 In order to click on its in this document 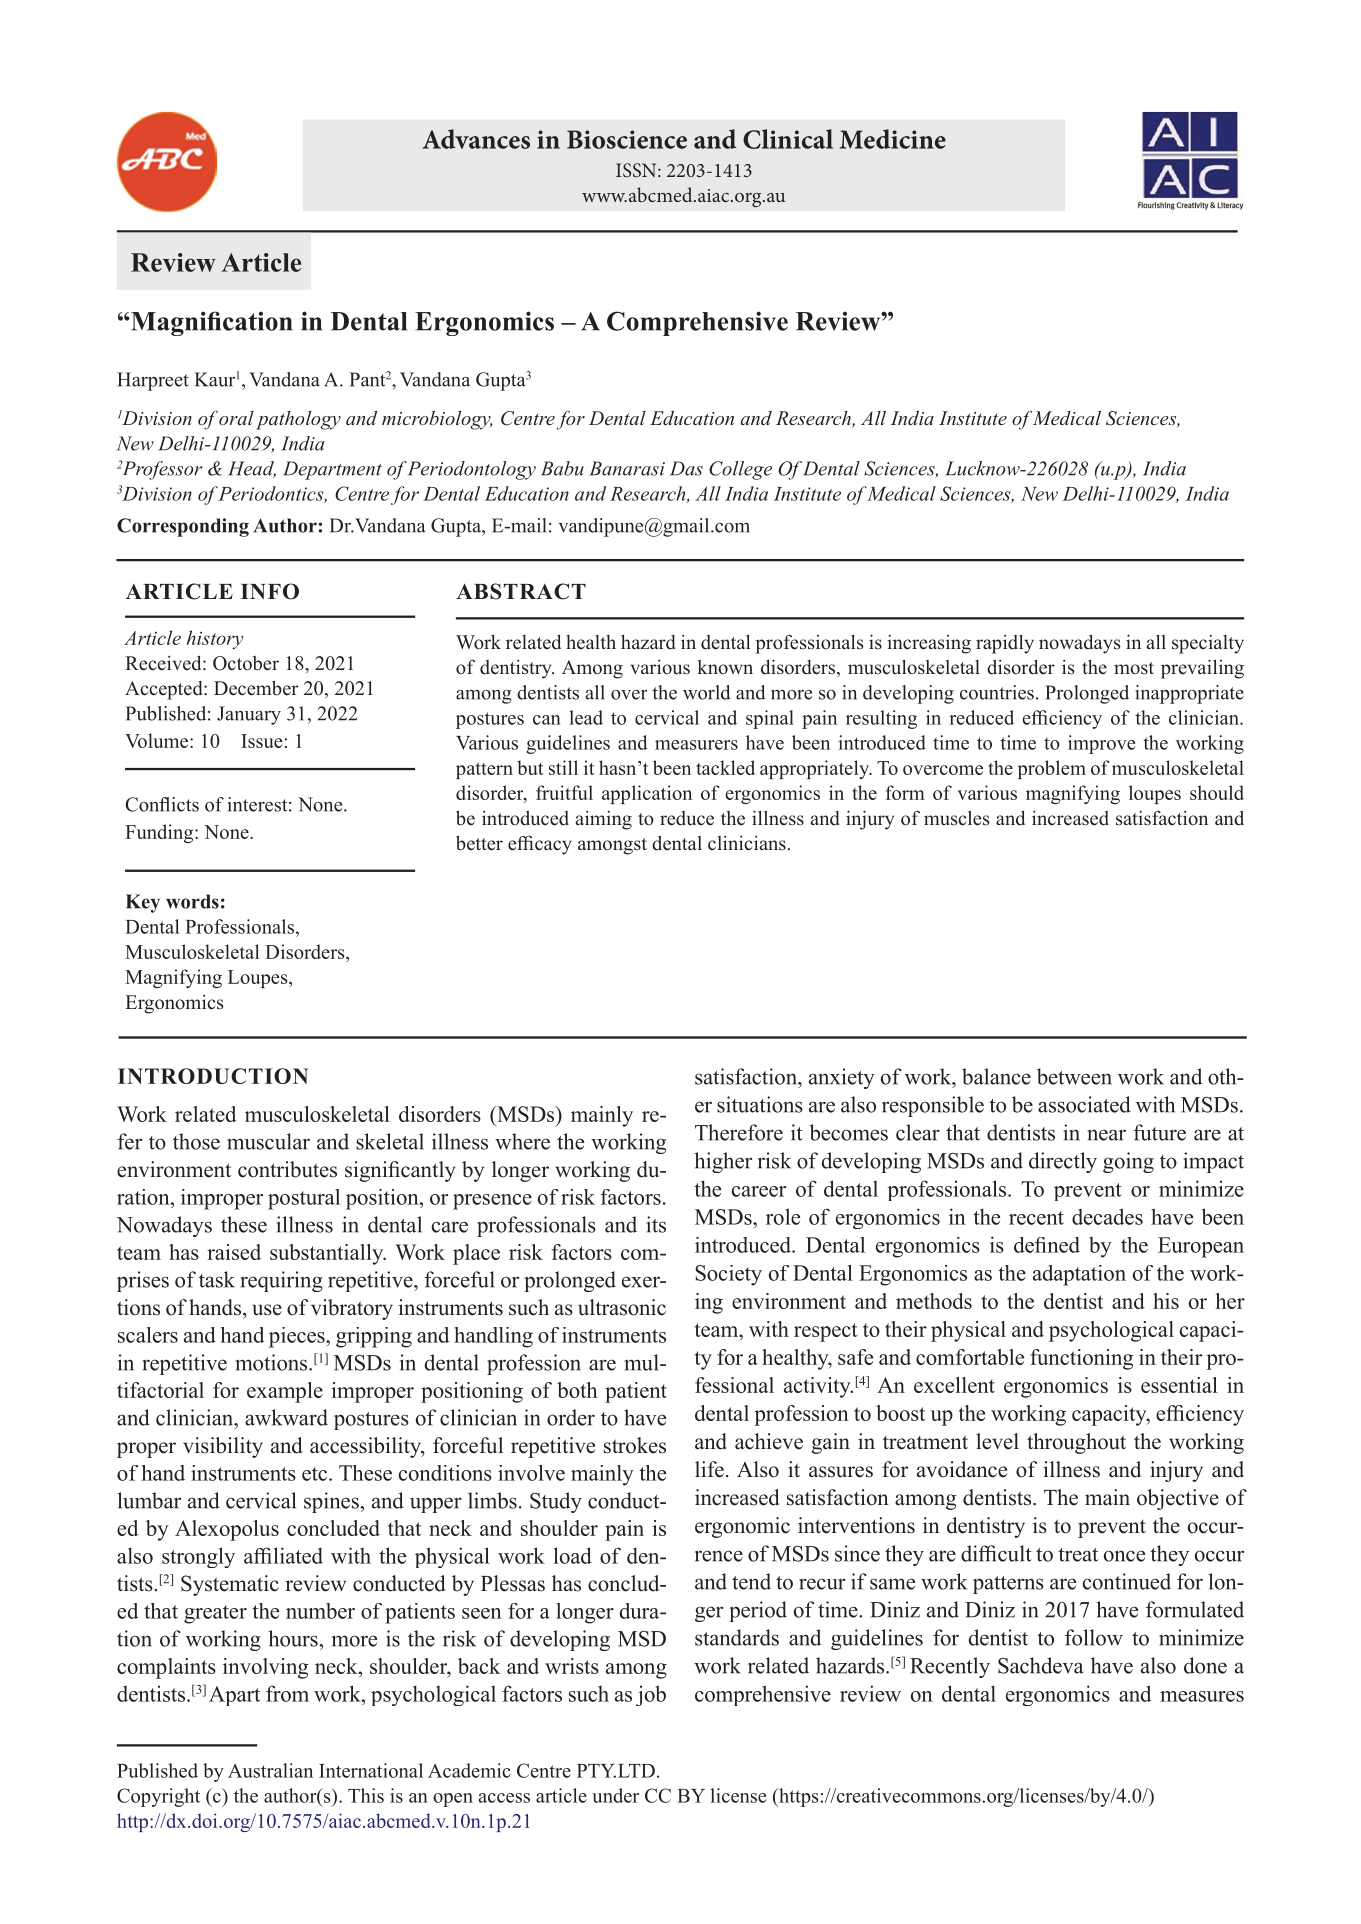, I will do `click(656, 1224)`.
